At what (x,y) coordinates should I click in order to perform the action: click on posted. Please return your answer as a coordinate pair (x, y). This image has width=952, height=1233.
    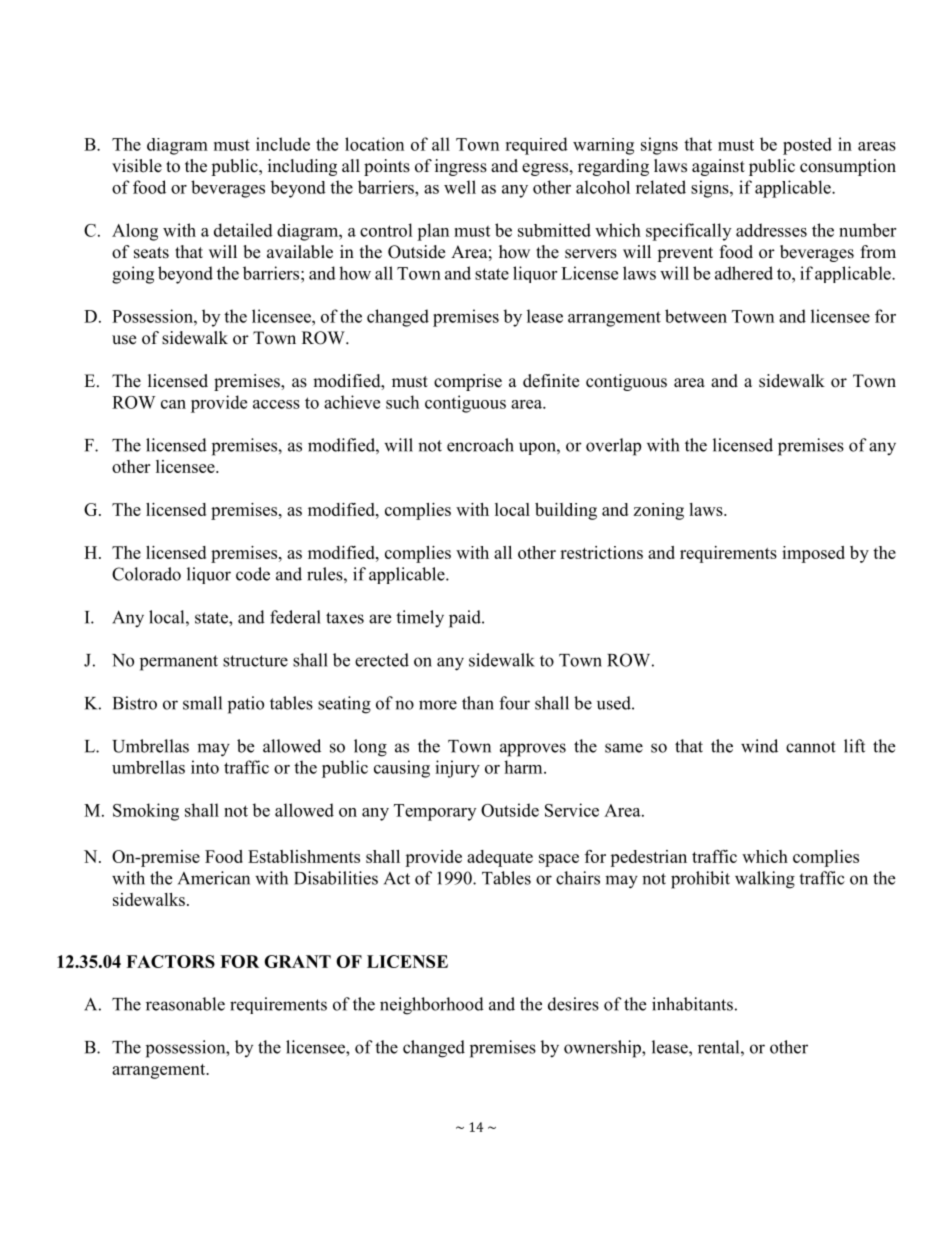
    Looking at the image, I should click on (807, 146).
